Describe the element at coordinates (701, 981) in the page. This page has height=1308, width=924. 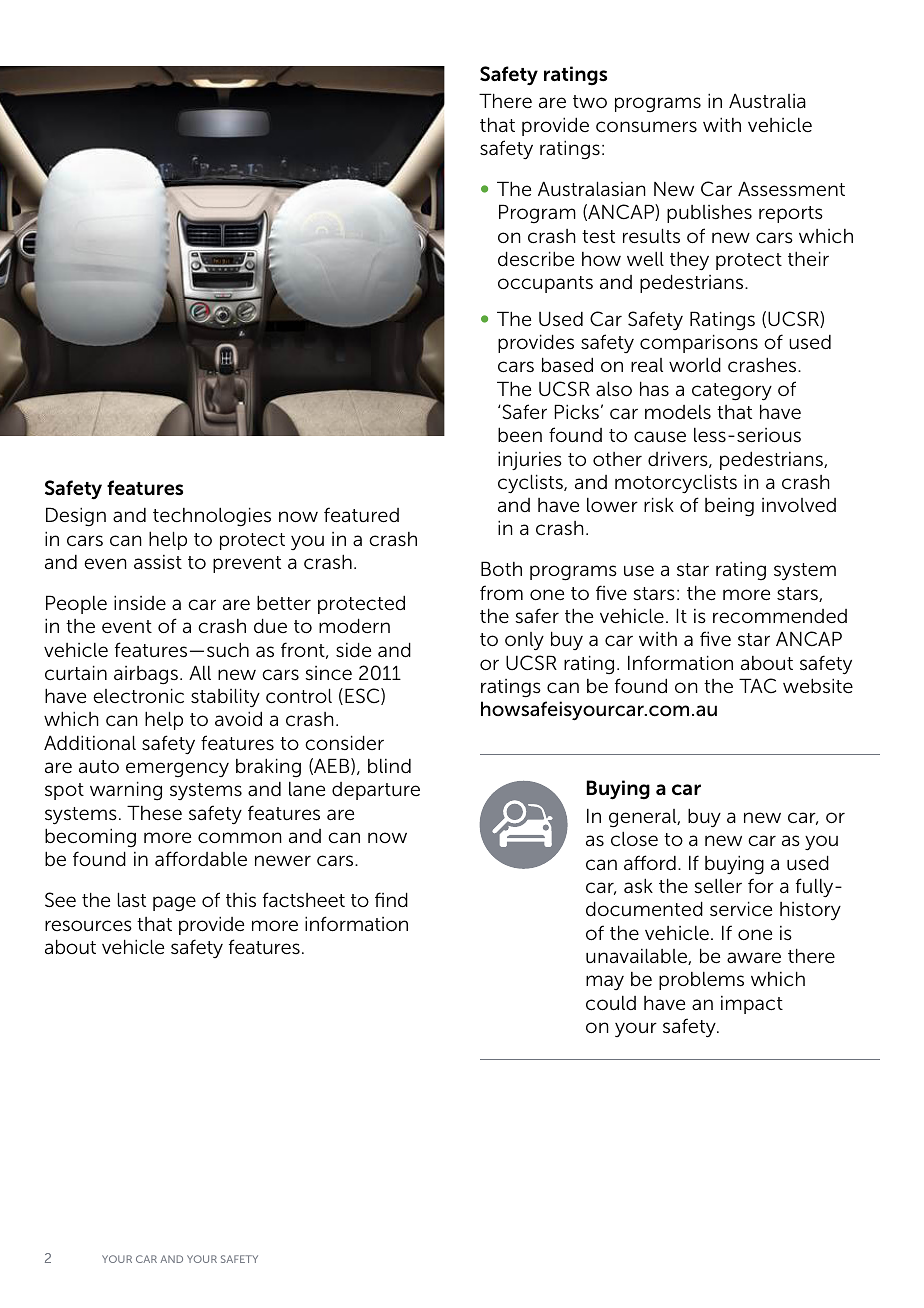
I see `problems` at that location.
